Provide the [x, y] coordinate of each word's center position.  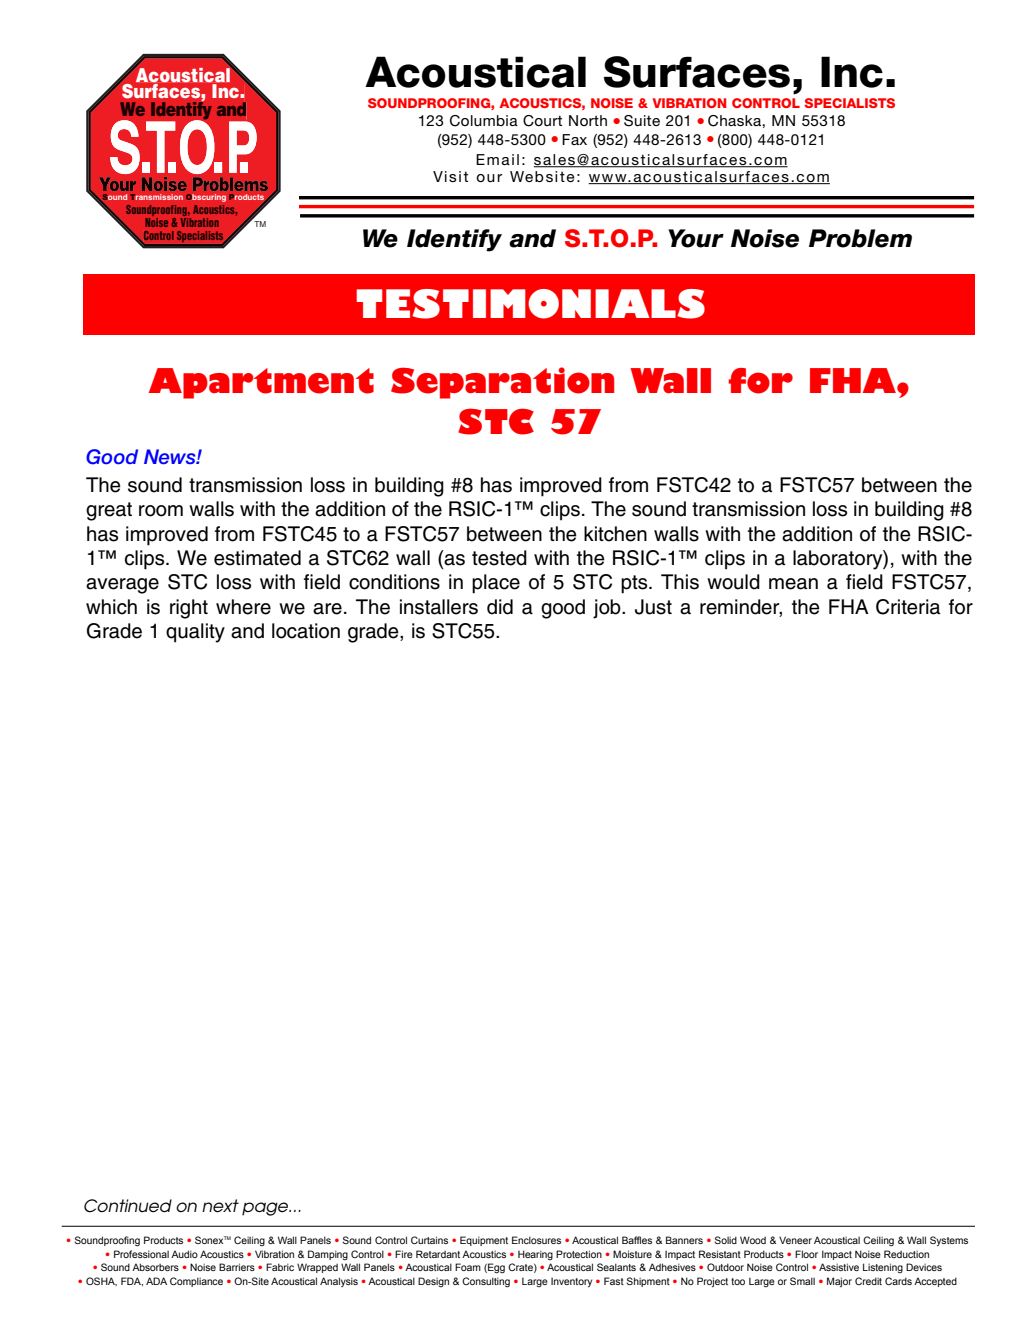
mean [793, 584]
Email [497, 159]
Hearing [535, 1255]
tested [499, 558]
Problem [860, 238]
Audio [184, 1254]
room [161, 511]
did [500, 607]
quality [195, 633]
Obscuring [206, 198]
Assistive [839, 1267]
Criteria [908, 607]
